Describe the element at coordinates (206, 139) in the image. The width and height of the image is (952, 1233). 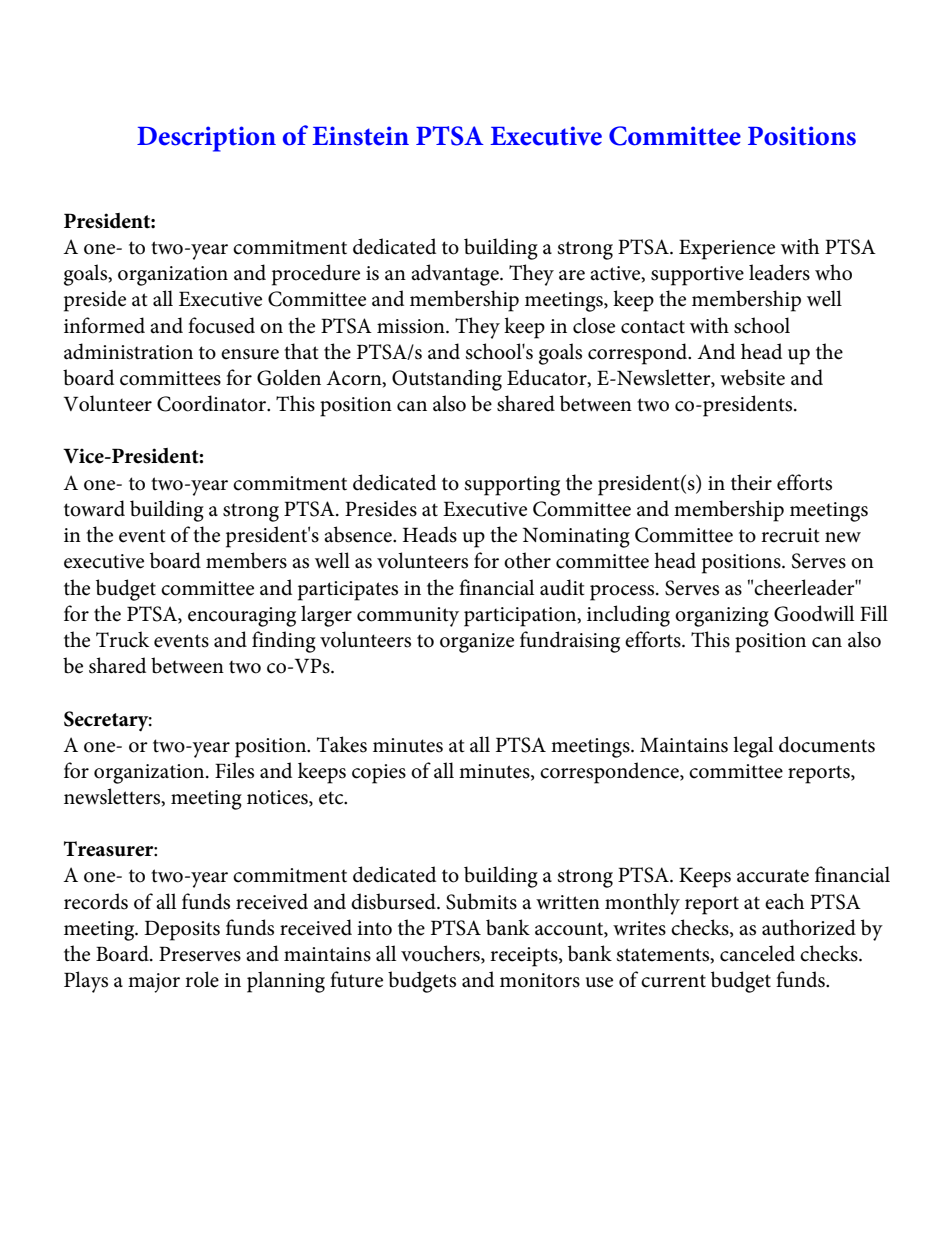
I see `Description` at that location.
